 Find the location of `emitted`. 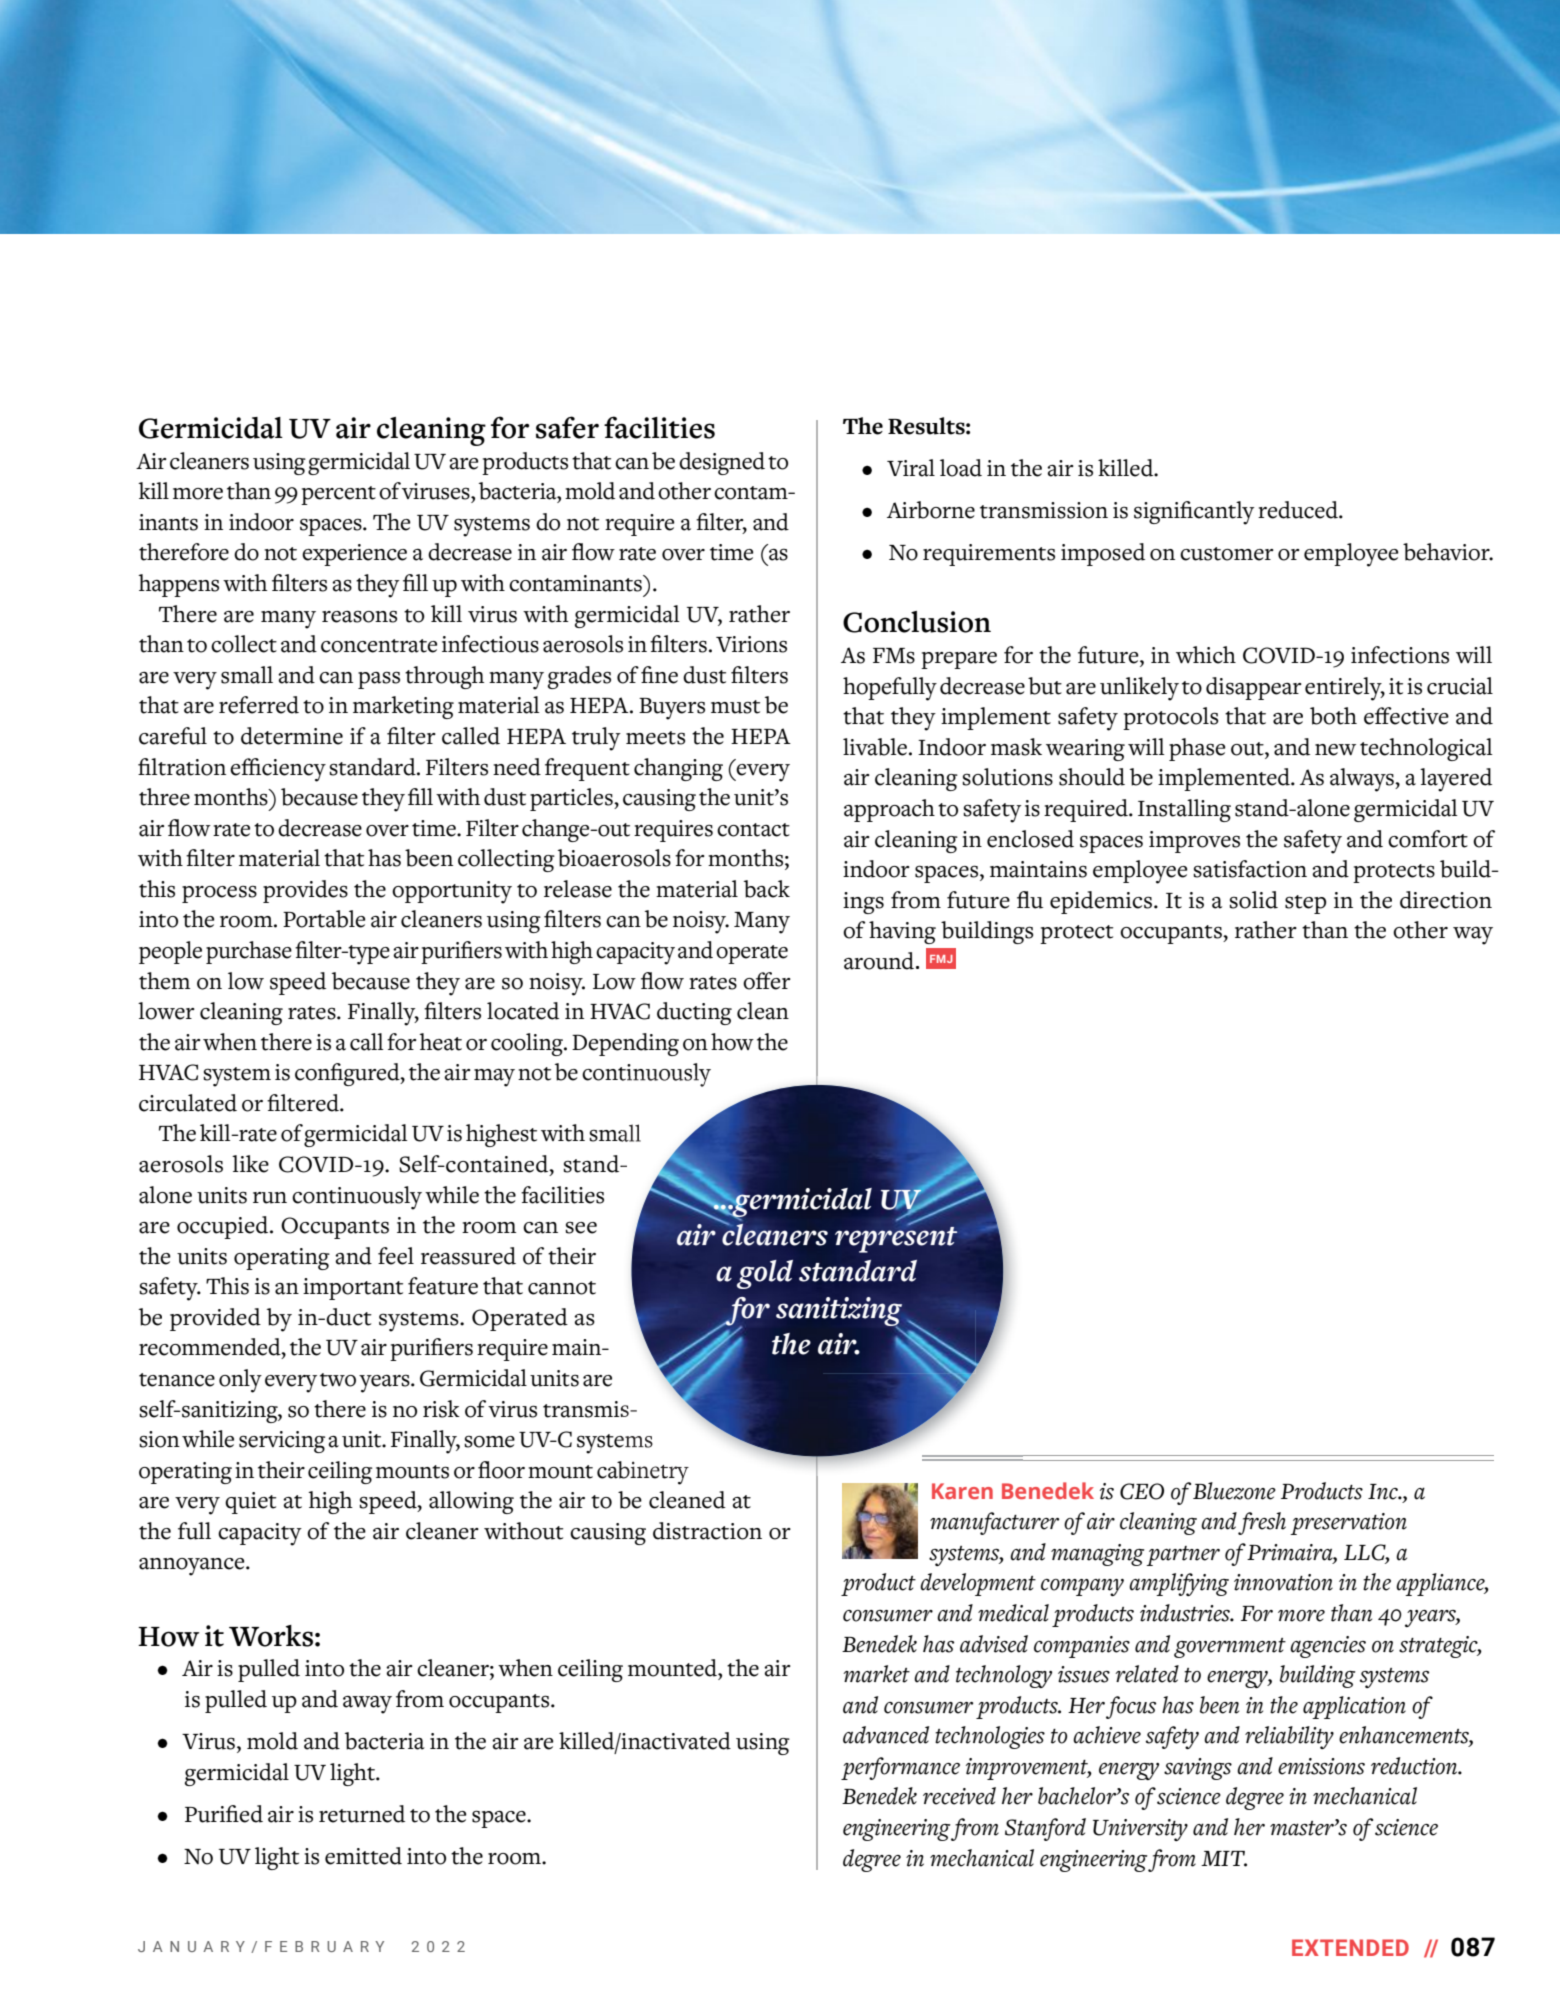

emitted is located at coordinates (363, 1856).
